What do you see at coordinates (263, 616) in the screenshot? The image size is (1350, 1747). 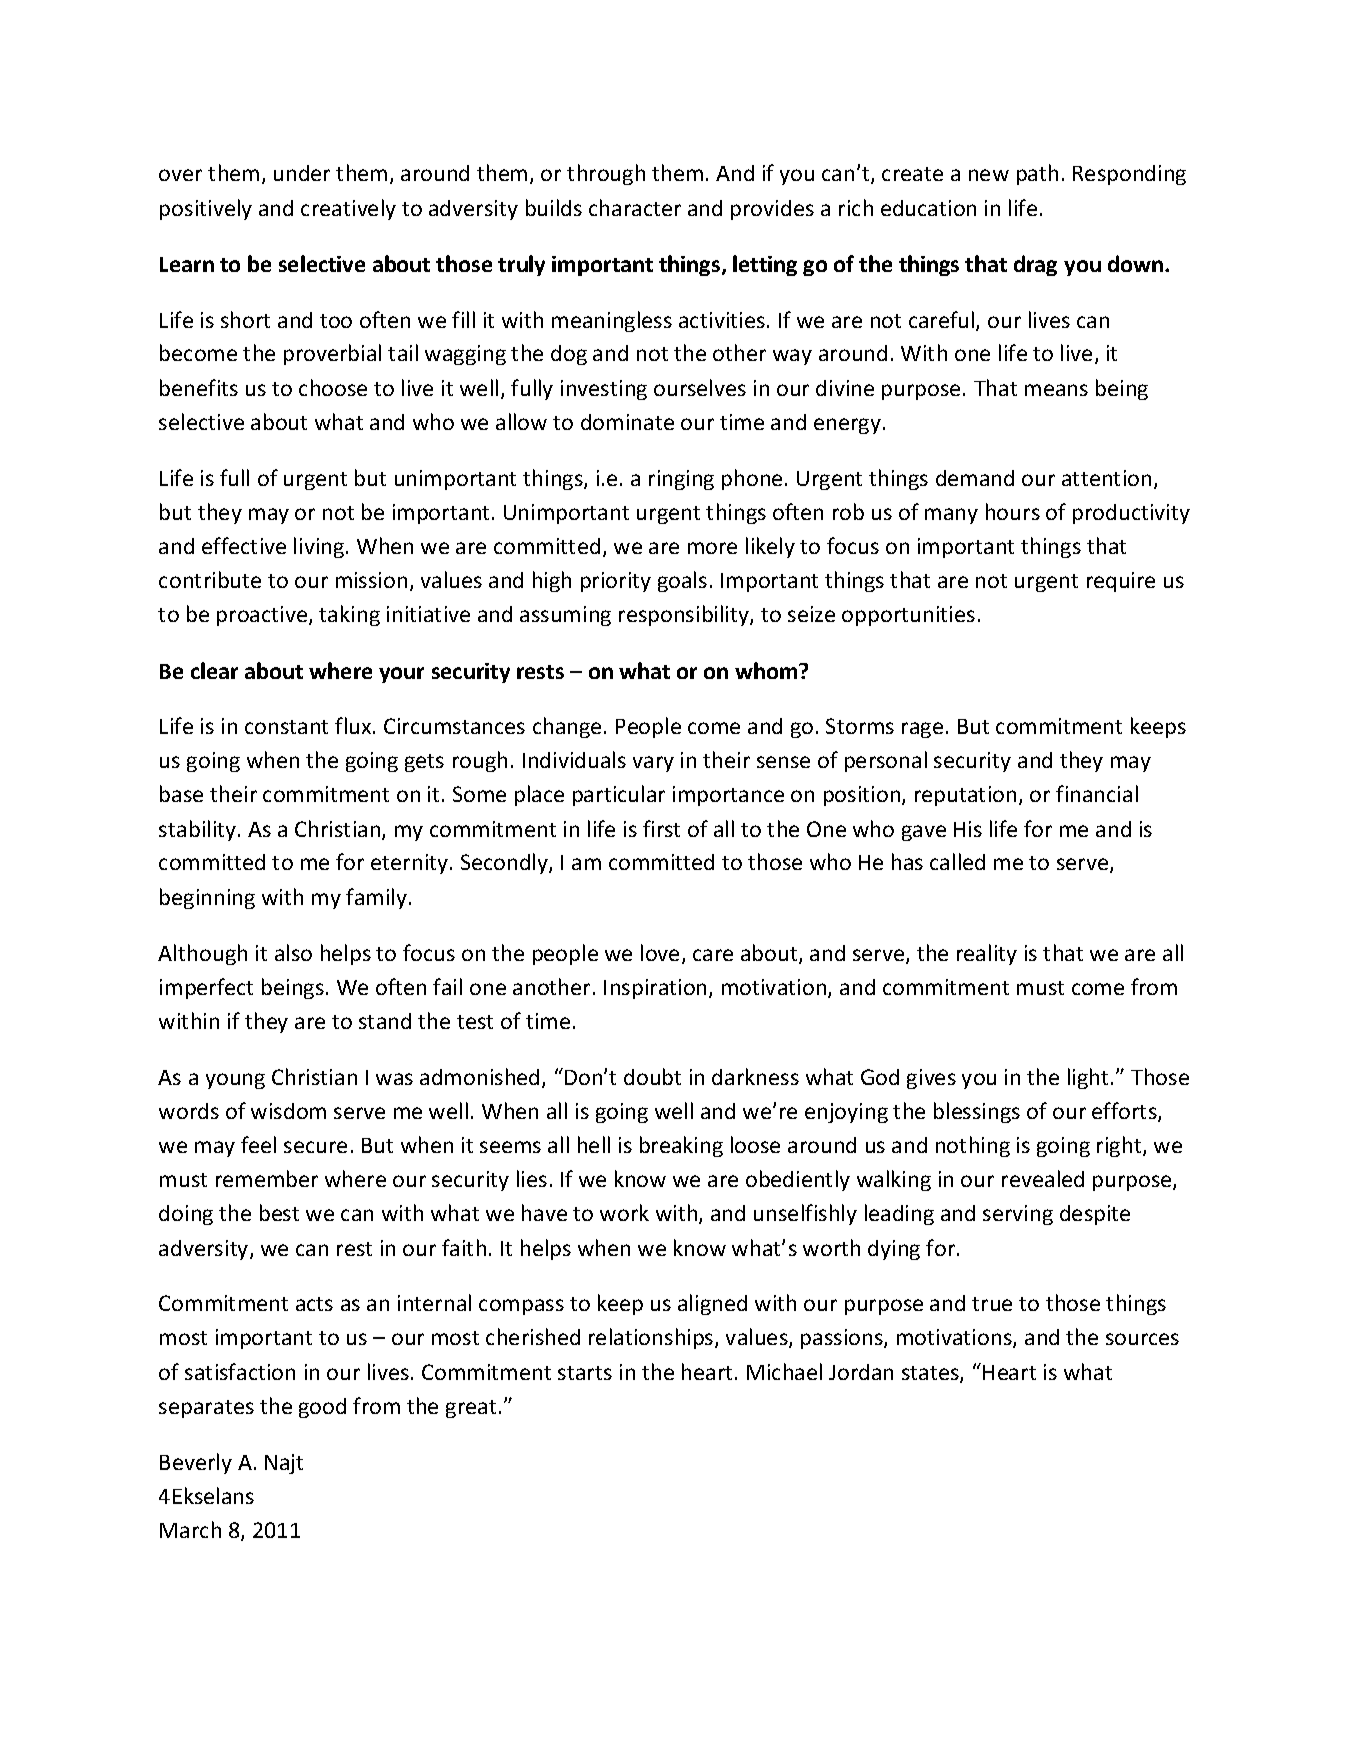 I see `proactive` at bounding box center [263, 616].
